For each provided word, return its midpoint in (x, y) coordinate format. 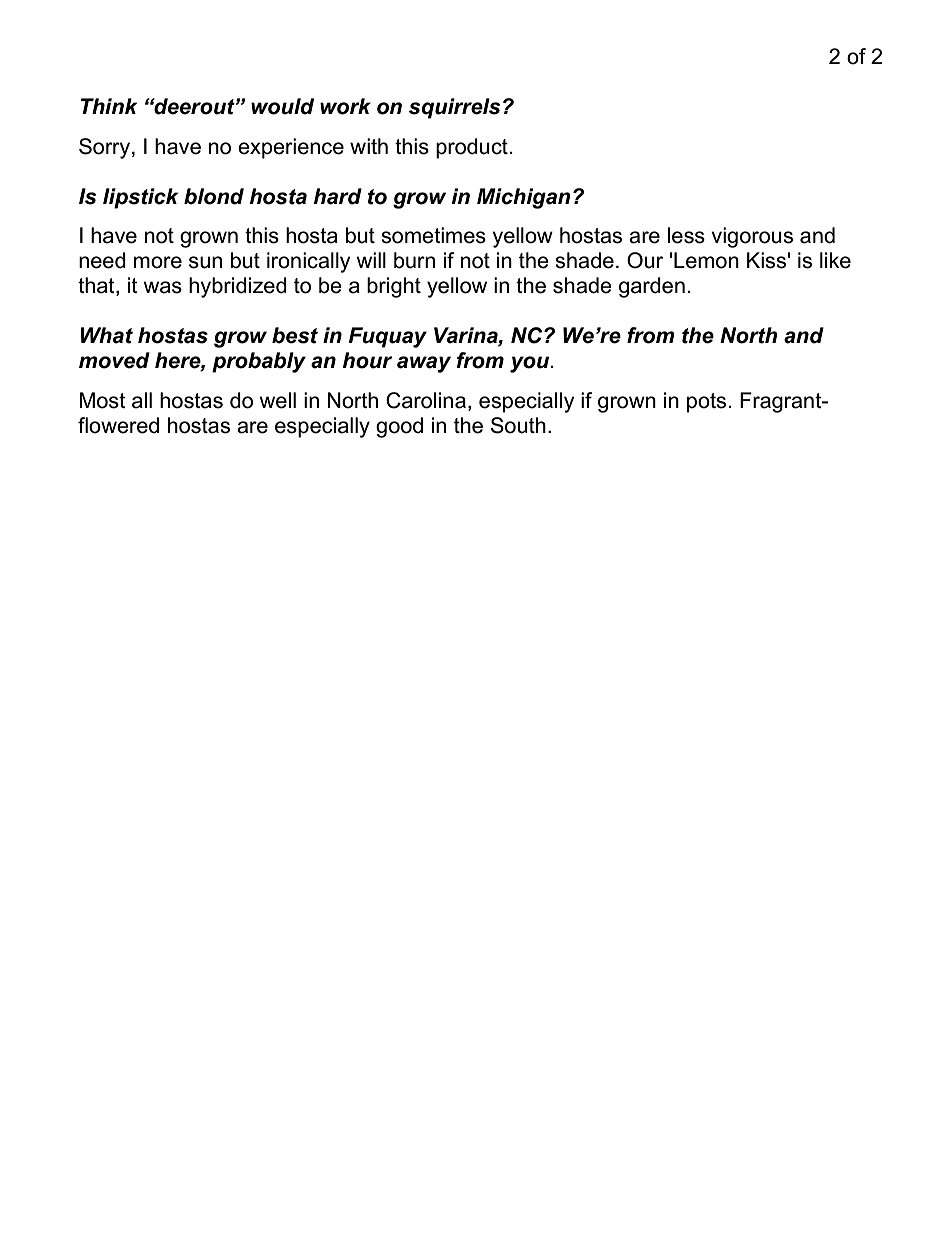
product (472, 148)
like (835, 260)
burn (414, 260)
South (518, 425)
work (345, 106)
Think (109, 106)
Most (103, 400)
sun (205, 262)
